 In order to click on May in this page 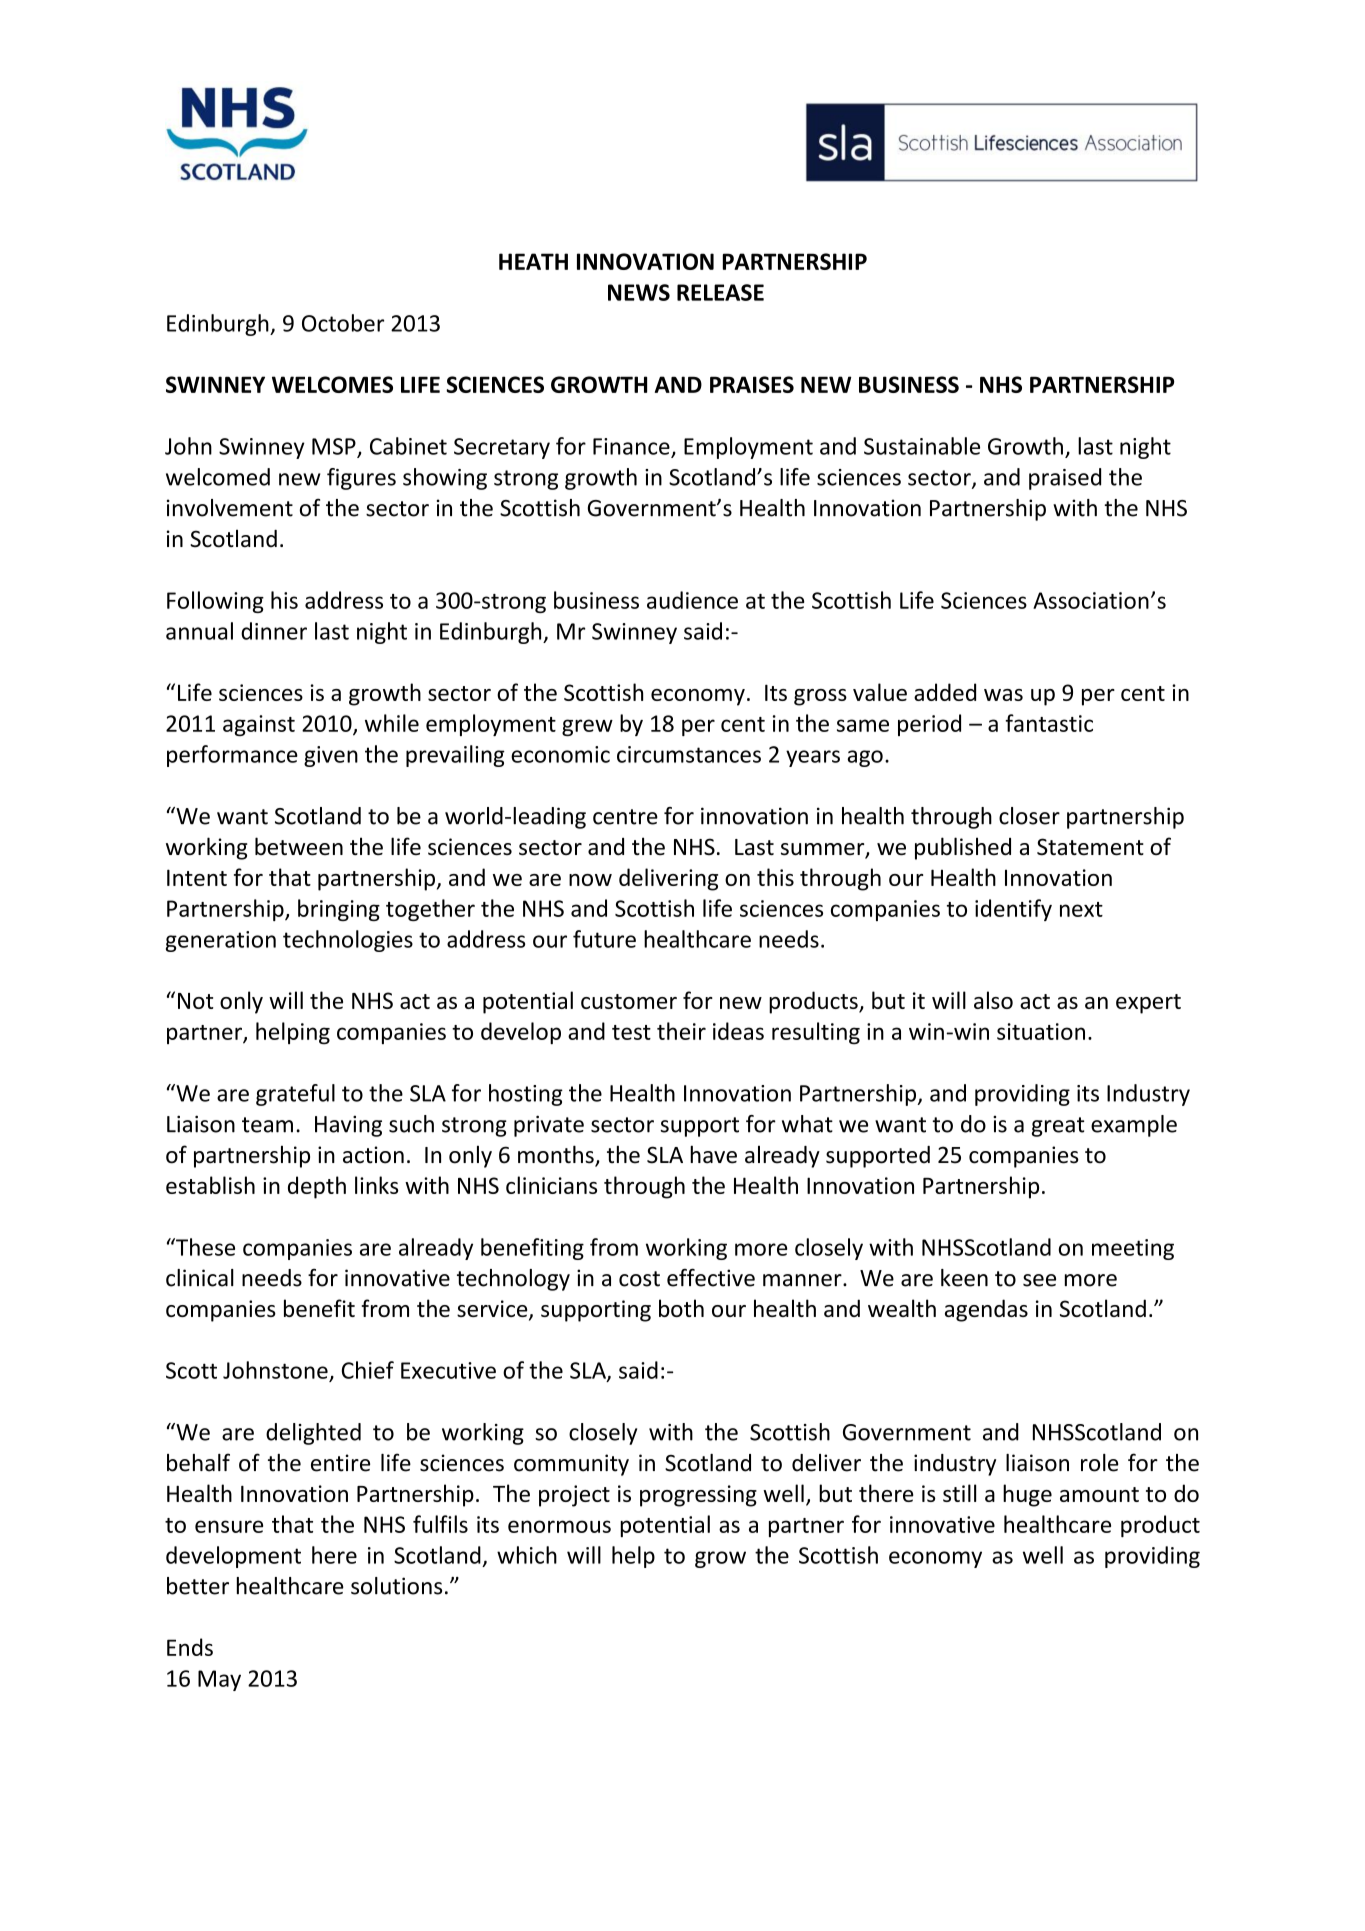, I will do `click(219, 1680)`.
